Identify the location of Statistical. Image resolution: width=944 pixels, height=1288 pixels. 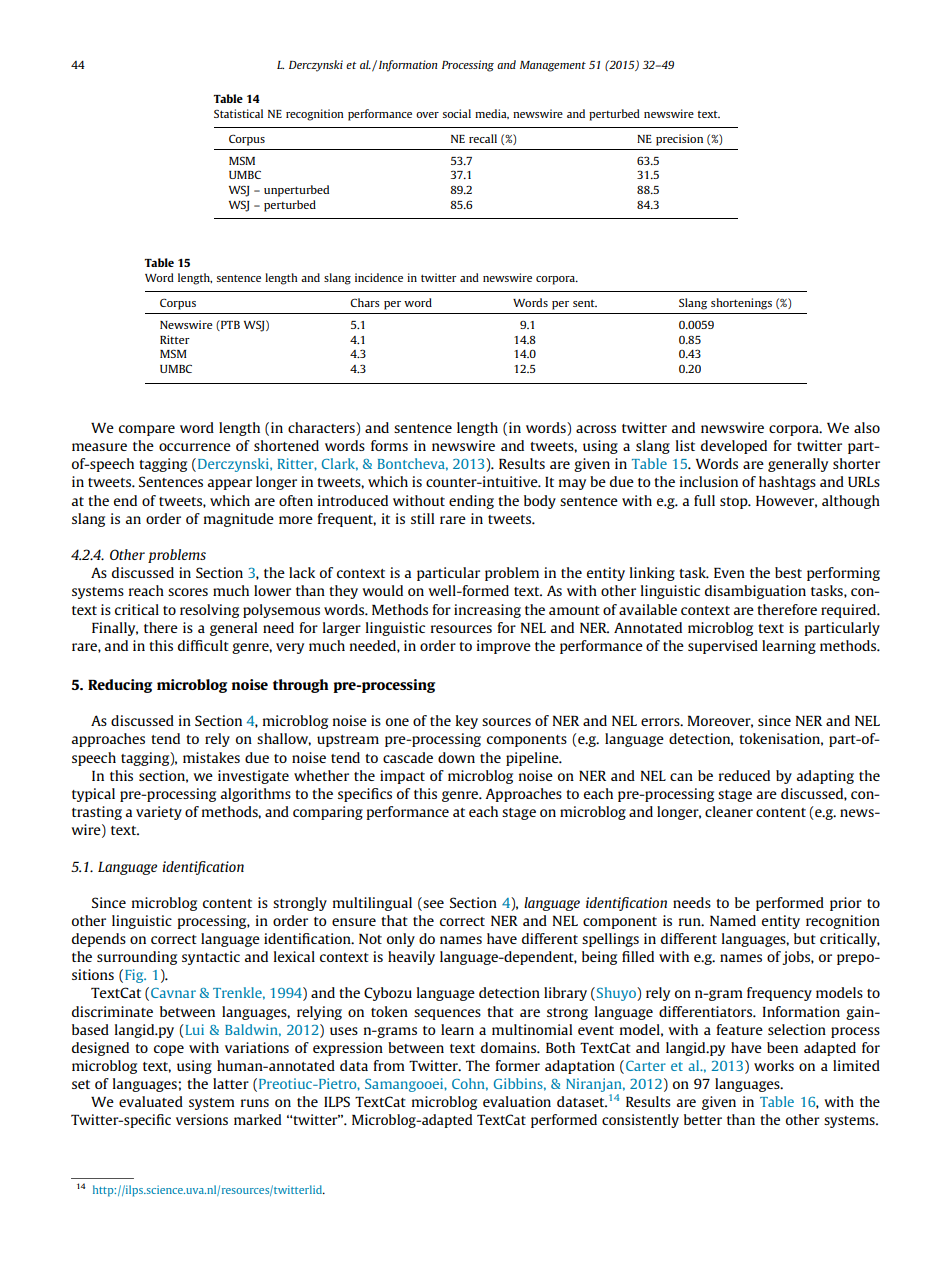
(238, 113).
